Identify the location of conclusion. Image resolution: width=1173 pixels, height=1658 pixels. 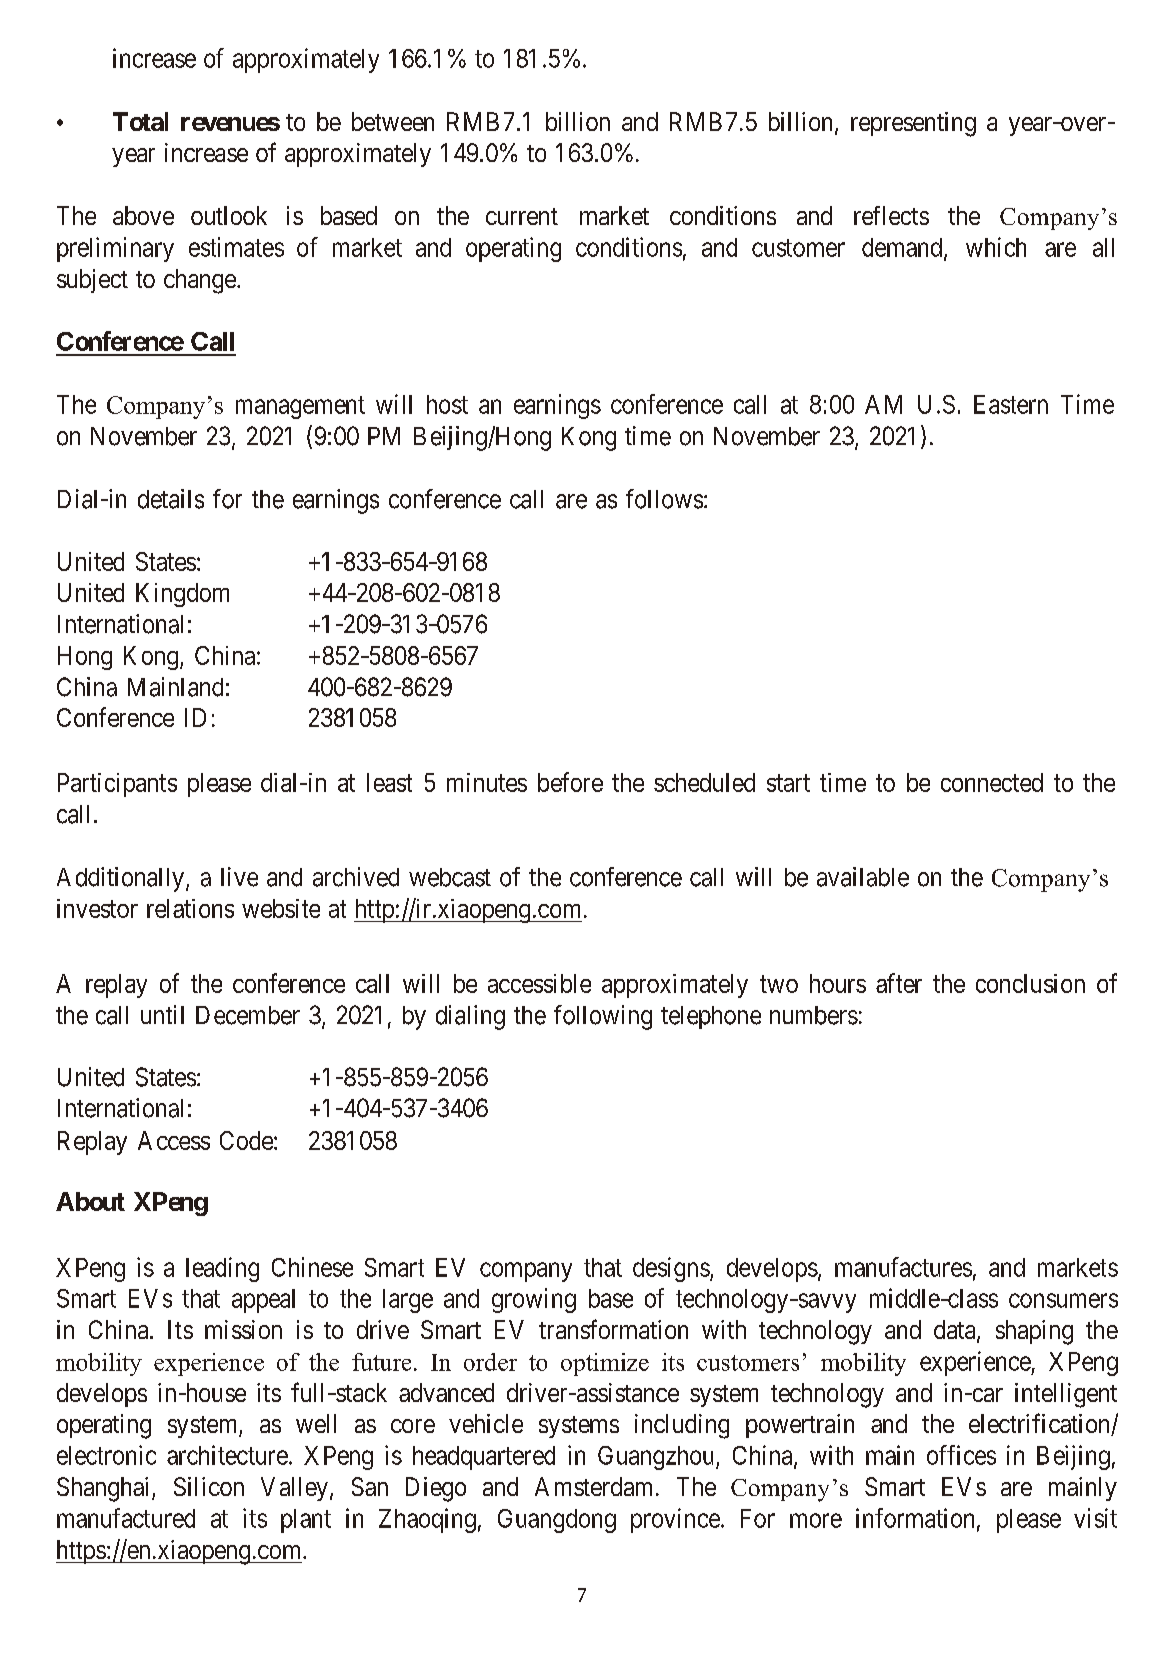
(1030, 983).
